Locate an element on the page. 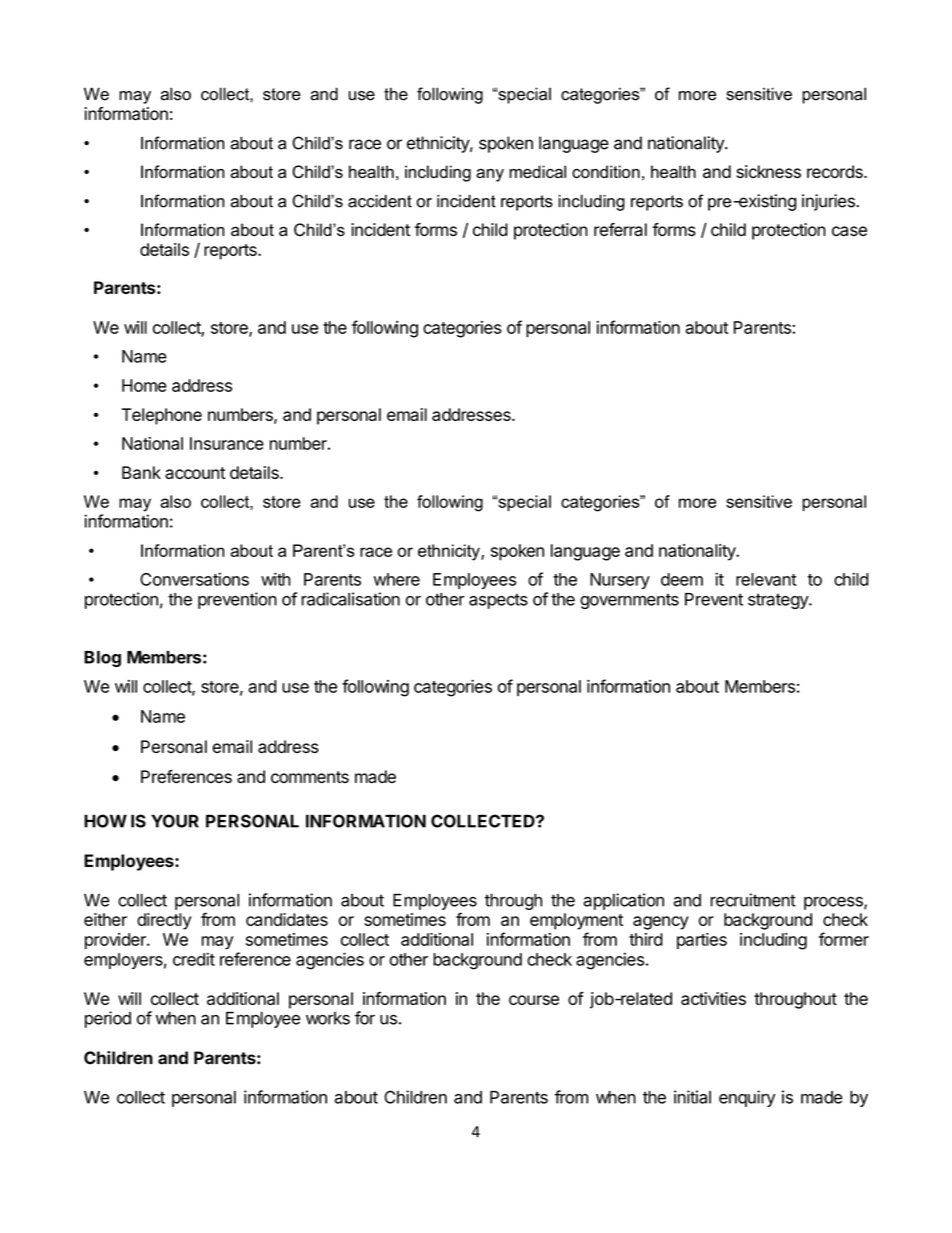 The height and width of the page is (1233, 952). accident is located at coordinates (380, 201).
